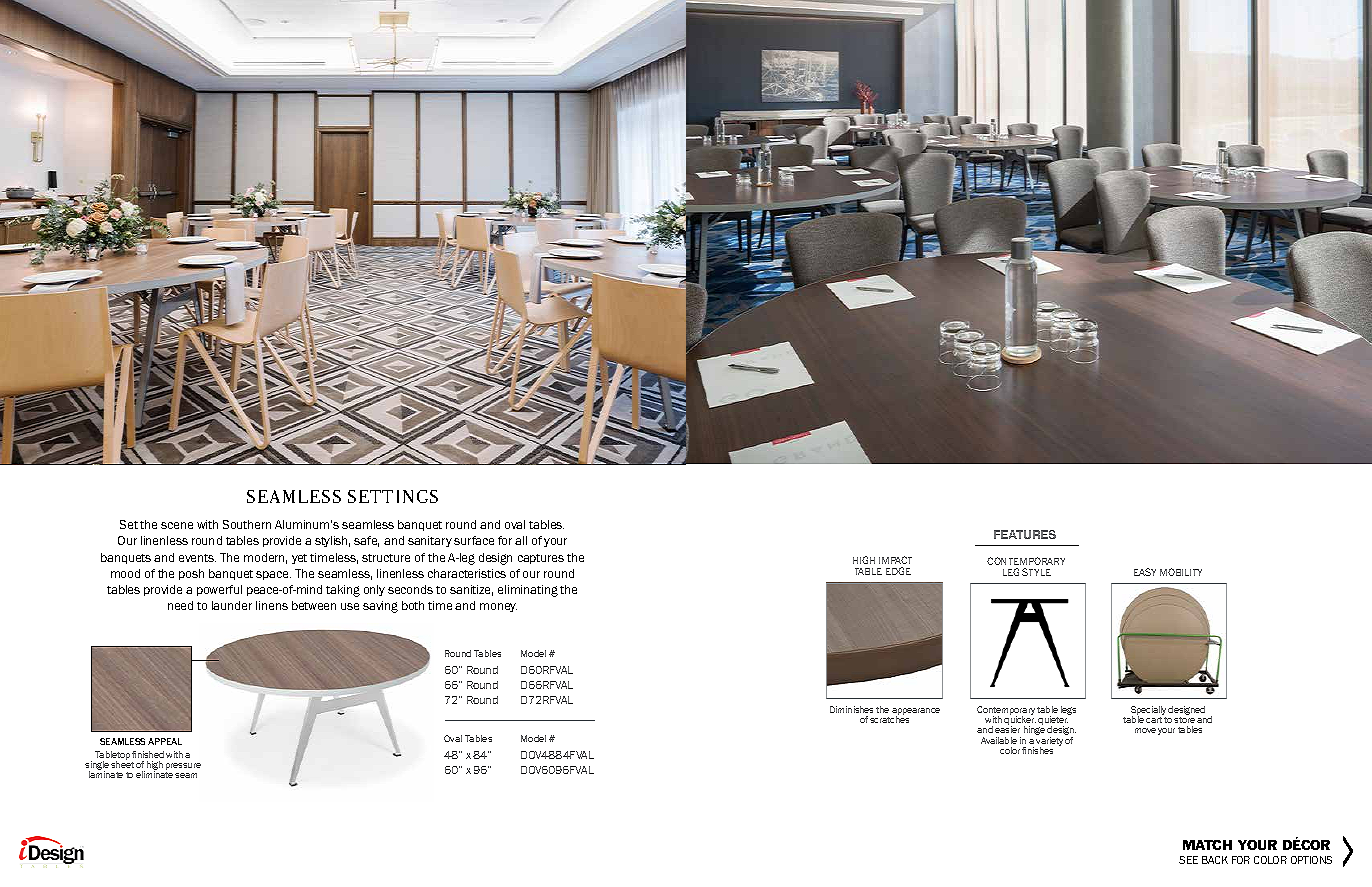  What do you see at coordinates (1037, 750) in the image?
I see `finishes` at bounding box center [1037, 750].
